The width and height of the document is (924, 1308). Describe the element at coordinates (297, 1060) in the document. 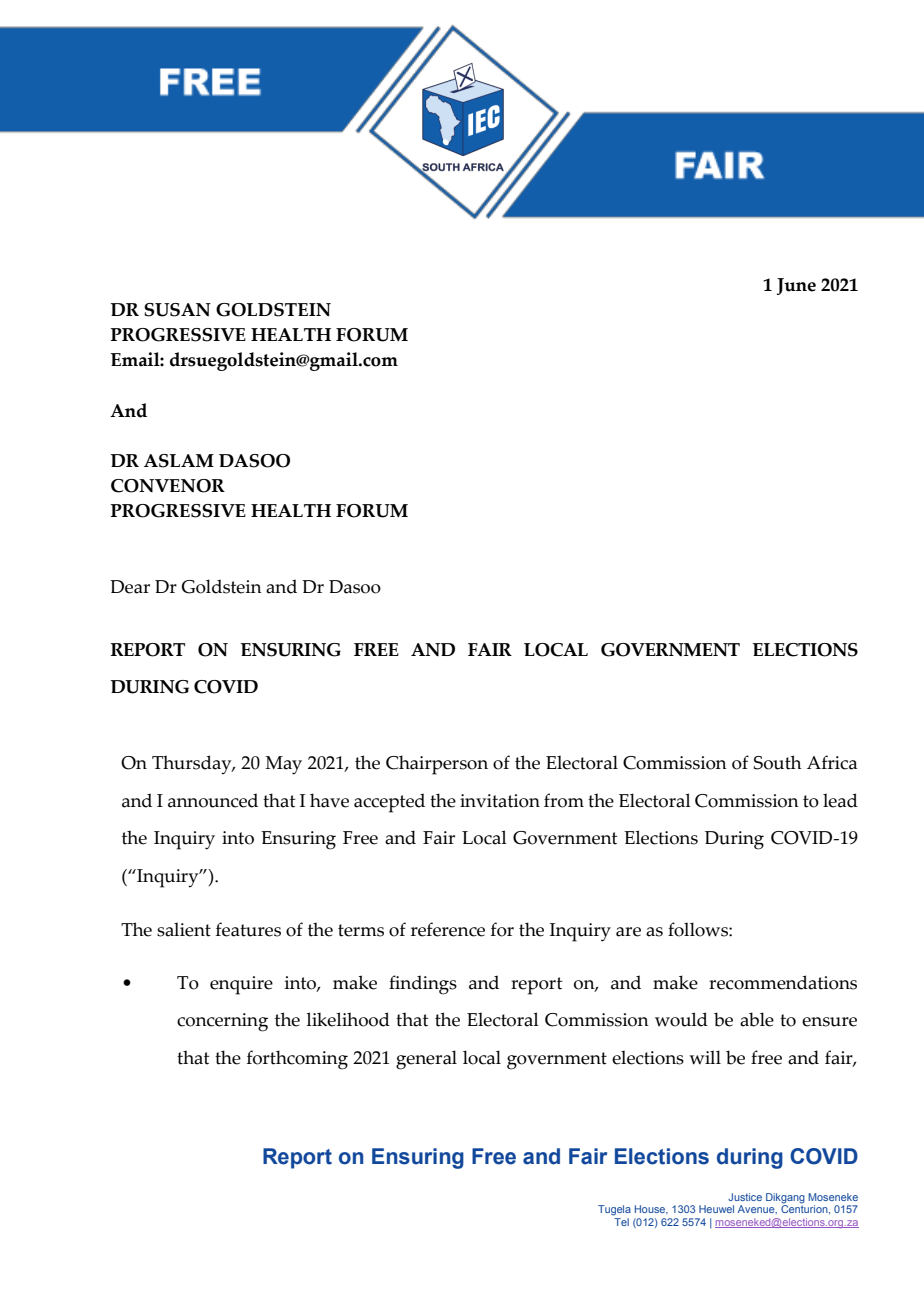

I see `forthcoming` at that location.
